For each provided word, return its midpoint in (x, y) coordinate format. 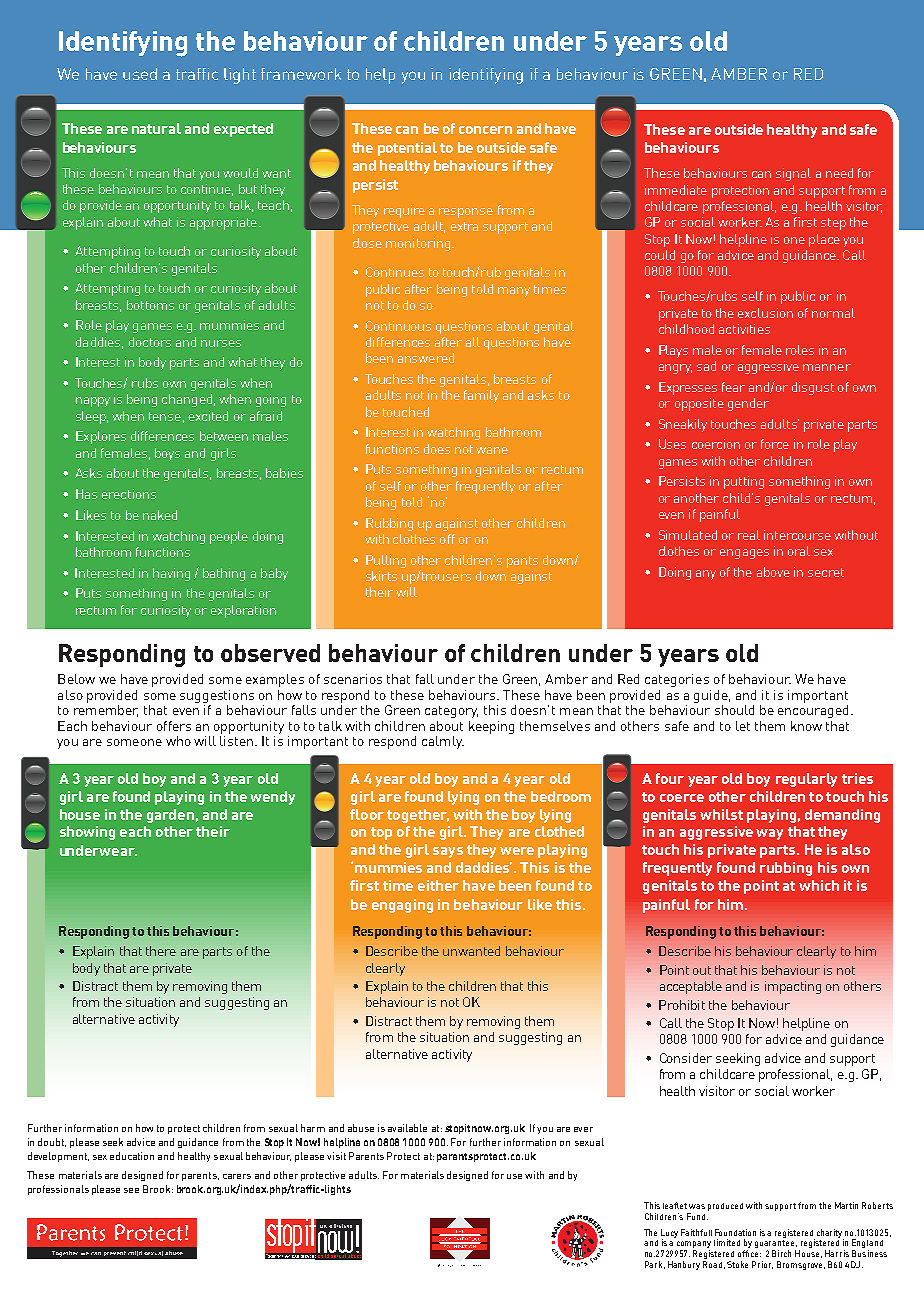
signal (793, 174)
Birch (781, 1253)
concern (485, 130)
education (132, 1156)
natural (156, 128)
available (407, 1128)
